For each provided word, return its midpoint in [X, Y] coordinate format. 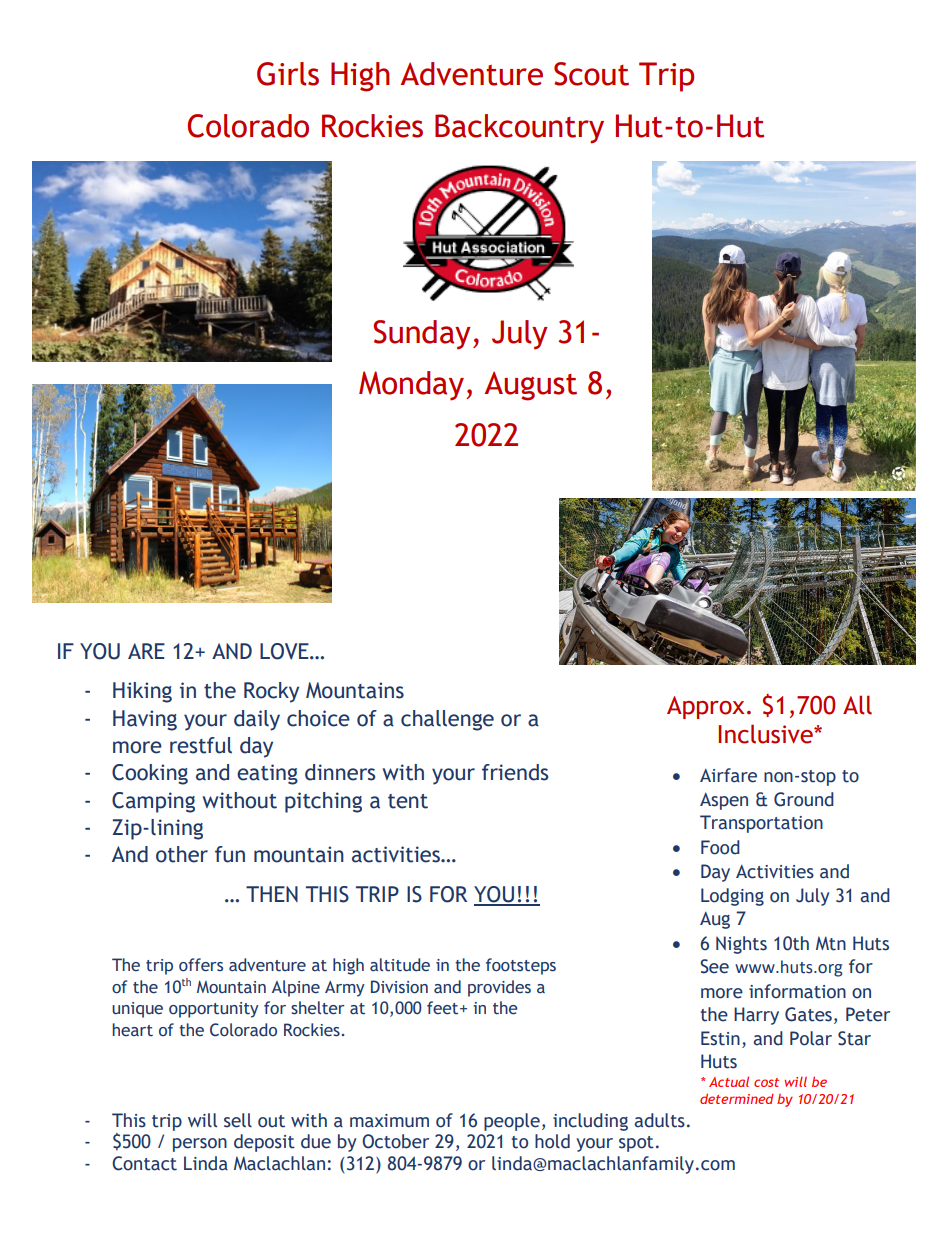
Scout [591, 74]
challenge [447, 720]
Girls [288, 74]
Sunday [422, 335]
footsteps [521, 966]
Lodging [732, 897]
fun [230, 854]
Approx [705, 707]
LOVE [285, 651]
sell [238, 1120]
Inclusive [766, 734]
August [530, 386]
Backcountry [519, 129]
